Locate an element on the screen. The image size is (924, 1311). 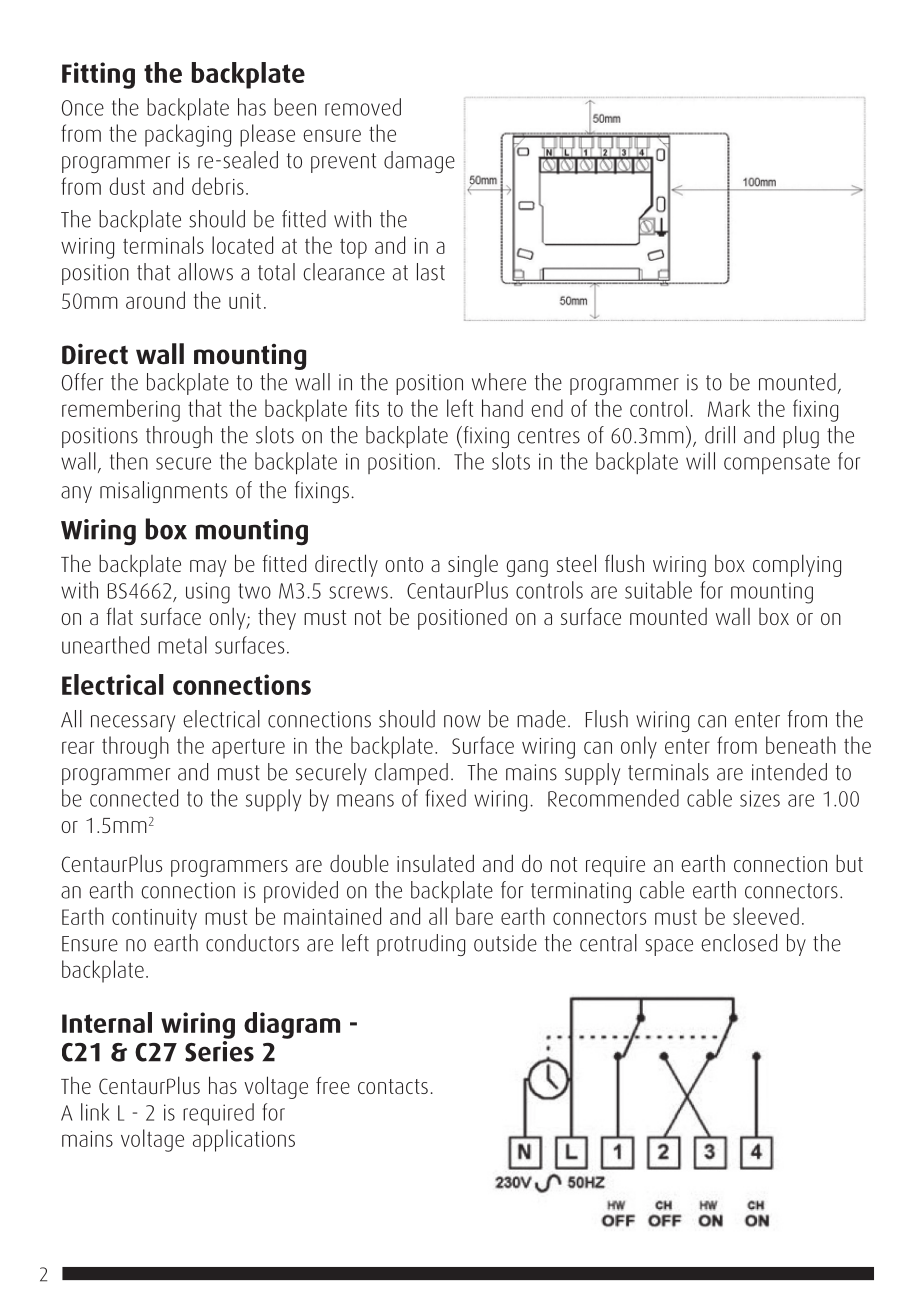
continuity is located at coordinates (154, 919).
